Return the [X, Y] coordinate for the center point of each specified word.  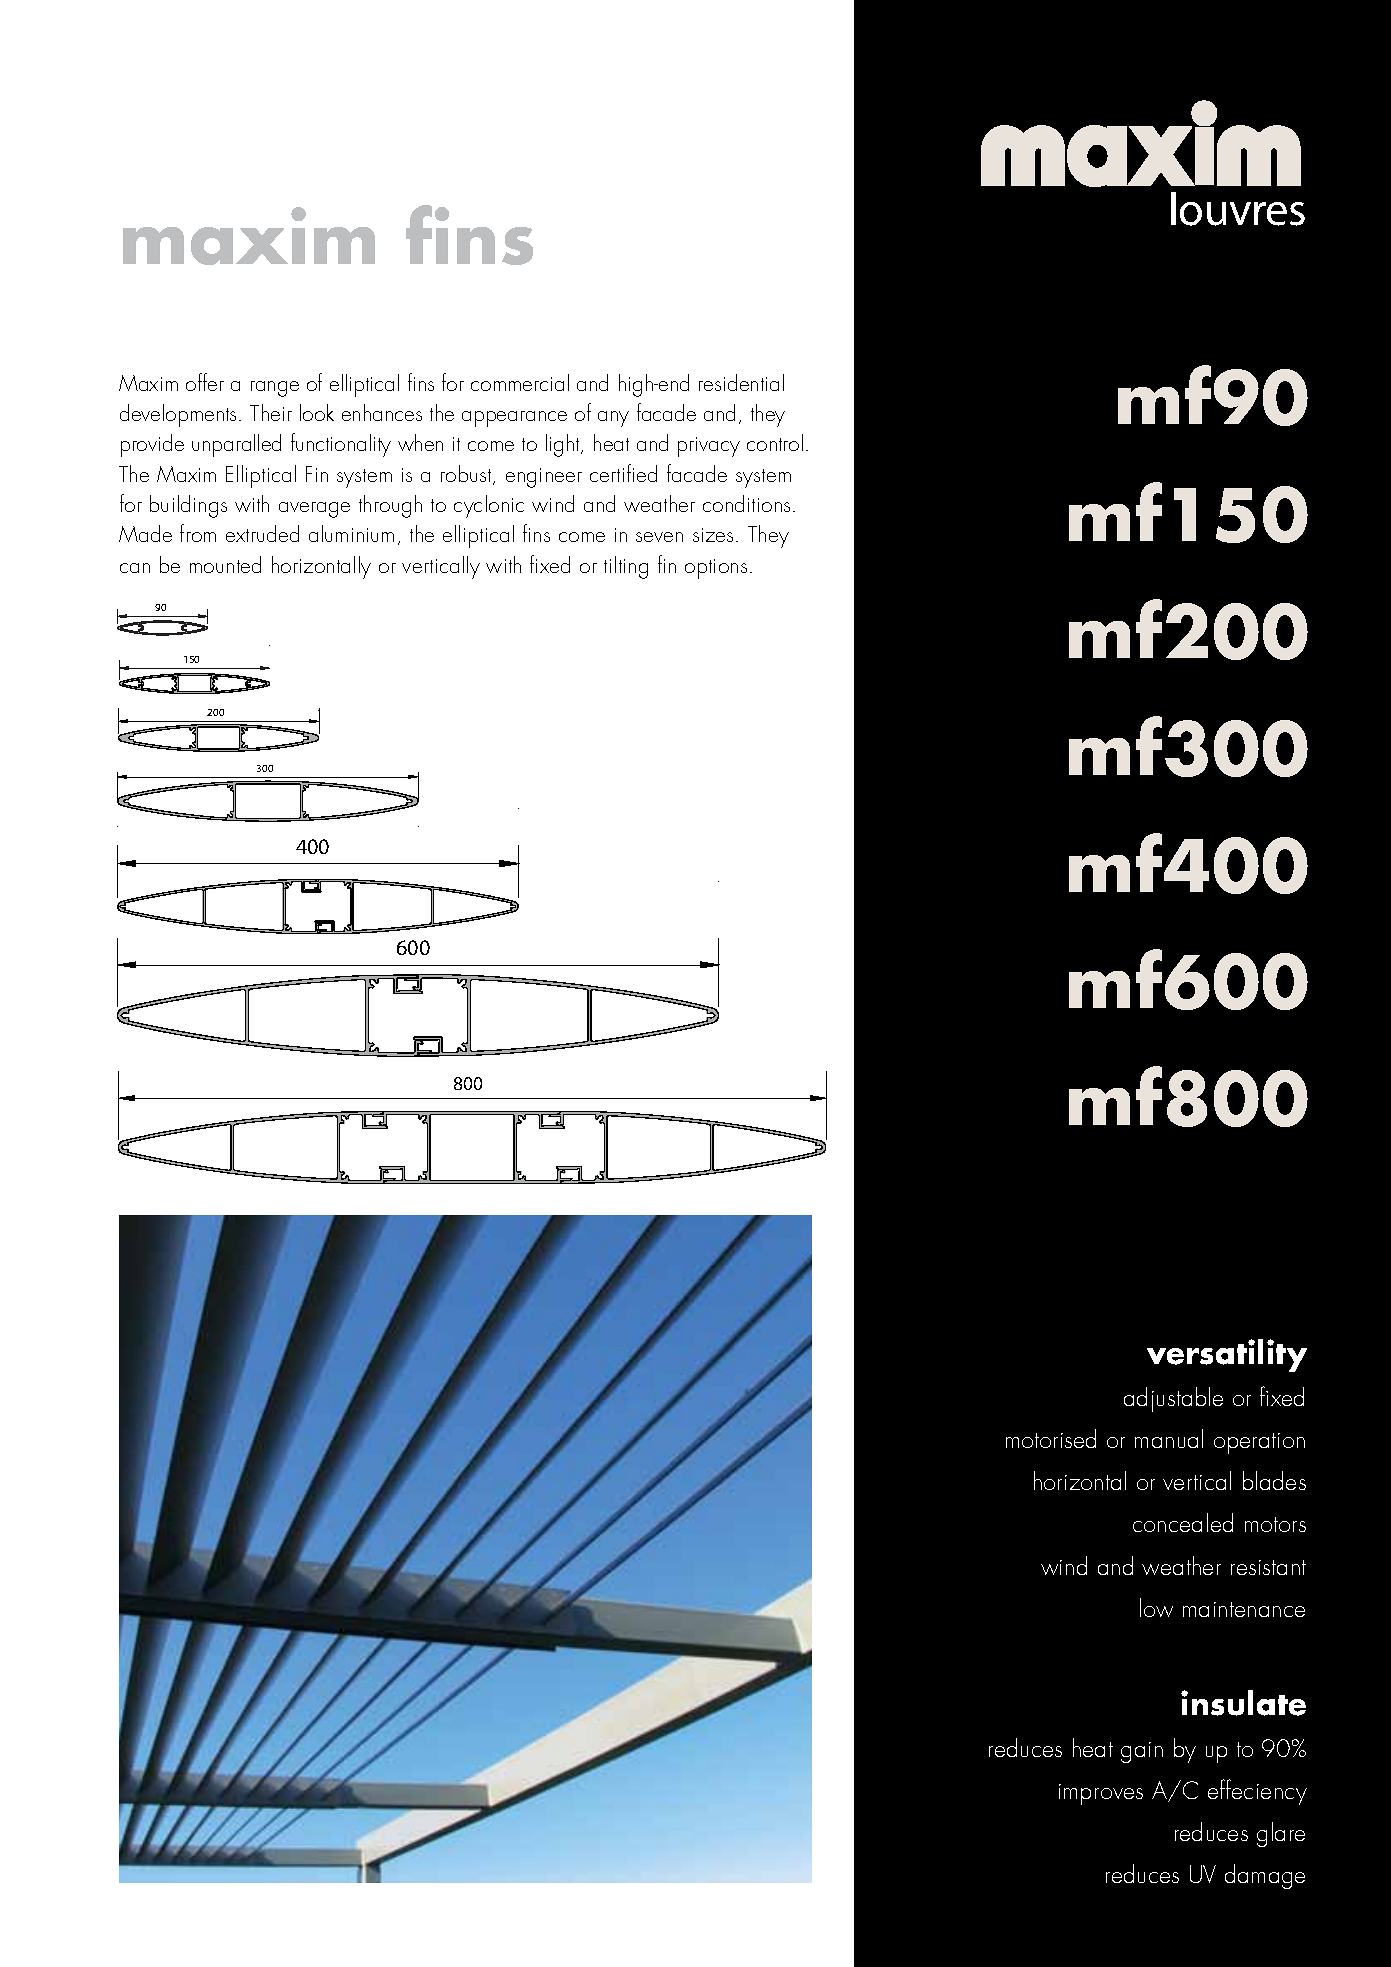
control [775, 442]
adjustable [1173, 1399]
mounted [225, 564]
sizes [713, 535]
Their [271, 412]
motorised [1051, 1438]
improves [1101, 1794]
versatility [1227, 1355]
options [716, 569]
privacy [709, 447]
